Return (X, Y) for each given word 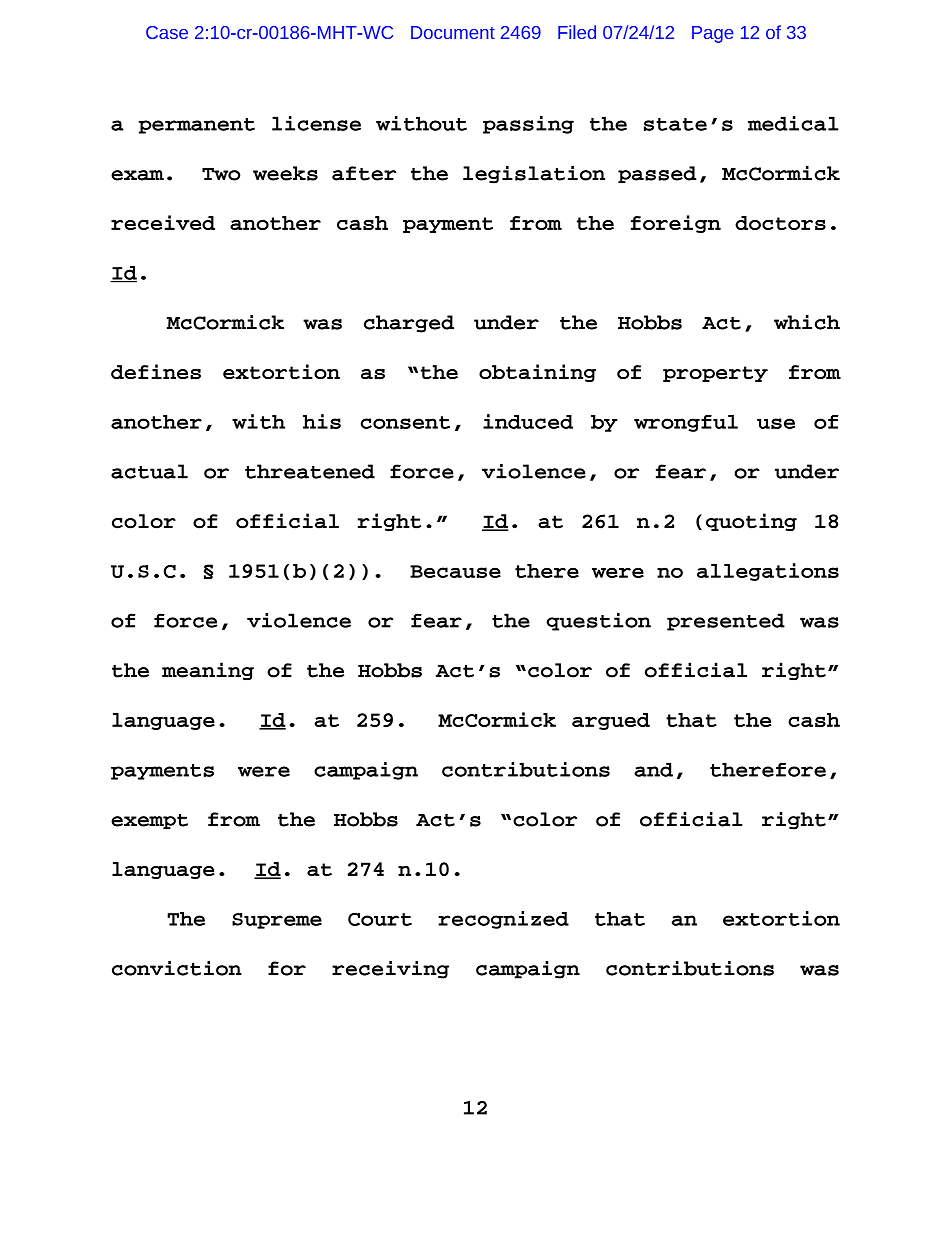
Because (455, 571)
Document (453, 32)
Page (713, 34)
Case (167, 32)
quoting (751, 522)
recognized (503, 920)
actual (149, 471)
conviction (177, 968)
